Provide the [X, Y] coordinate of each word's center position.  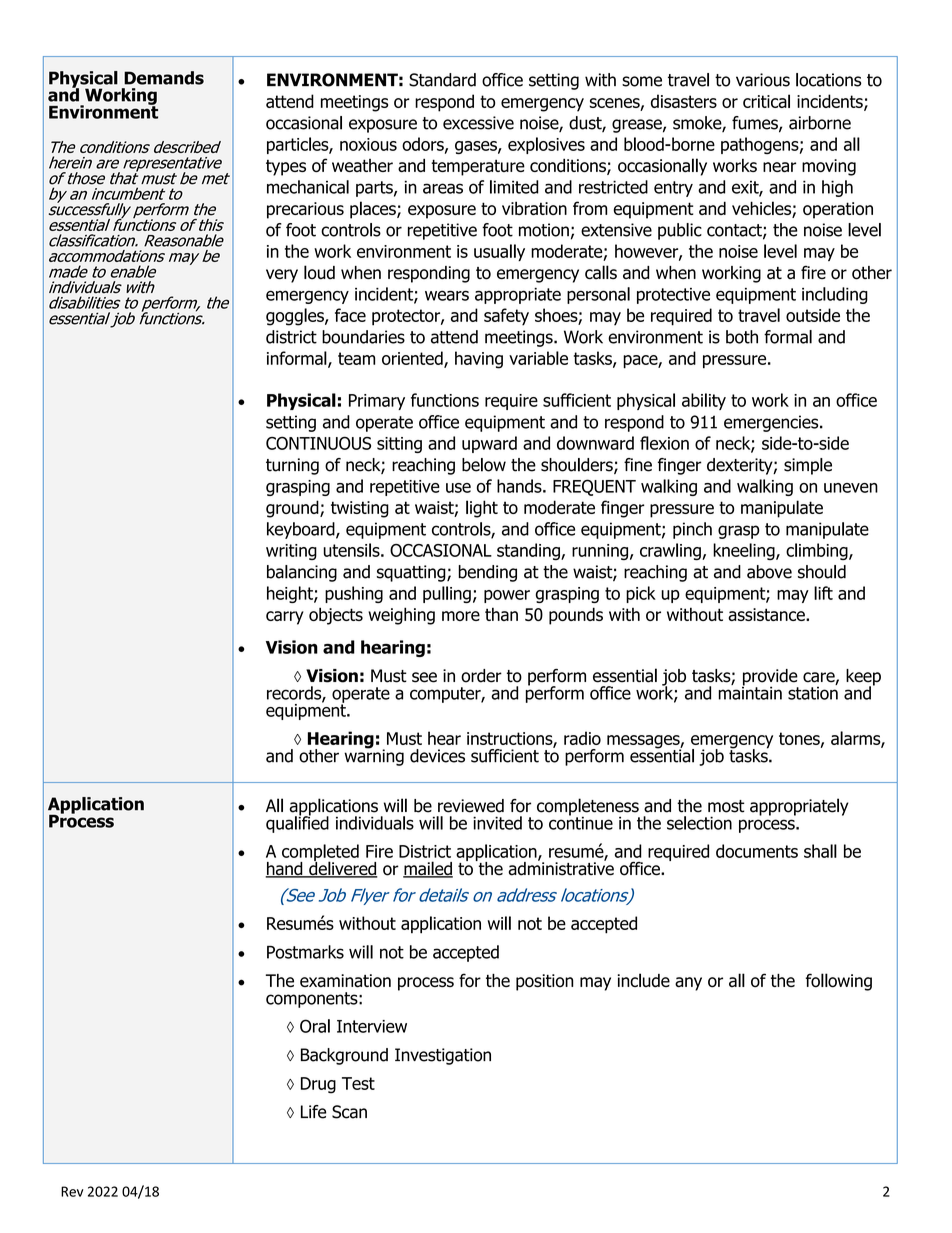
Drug [318, 1085]
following [839, 982]
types [286, 168]
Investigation [443, 1056]
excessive [478, 123]
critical [766, 101]
